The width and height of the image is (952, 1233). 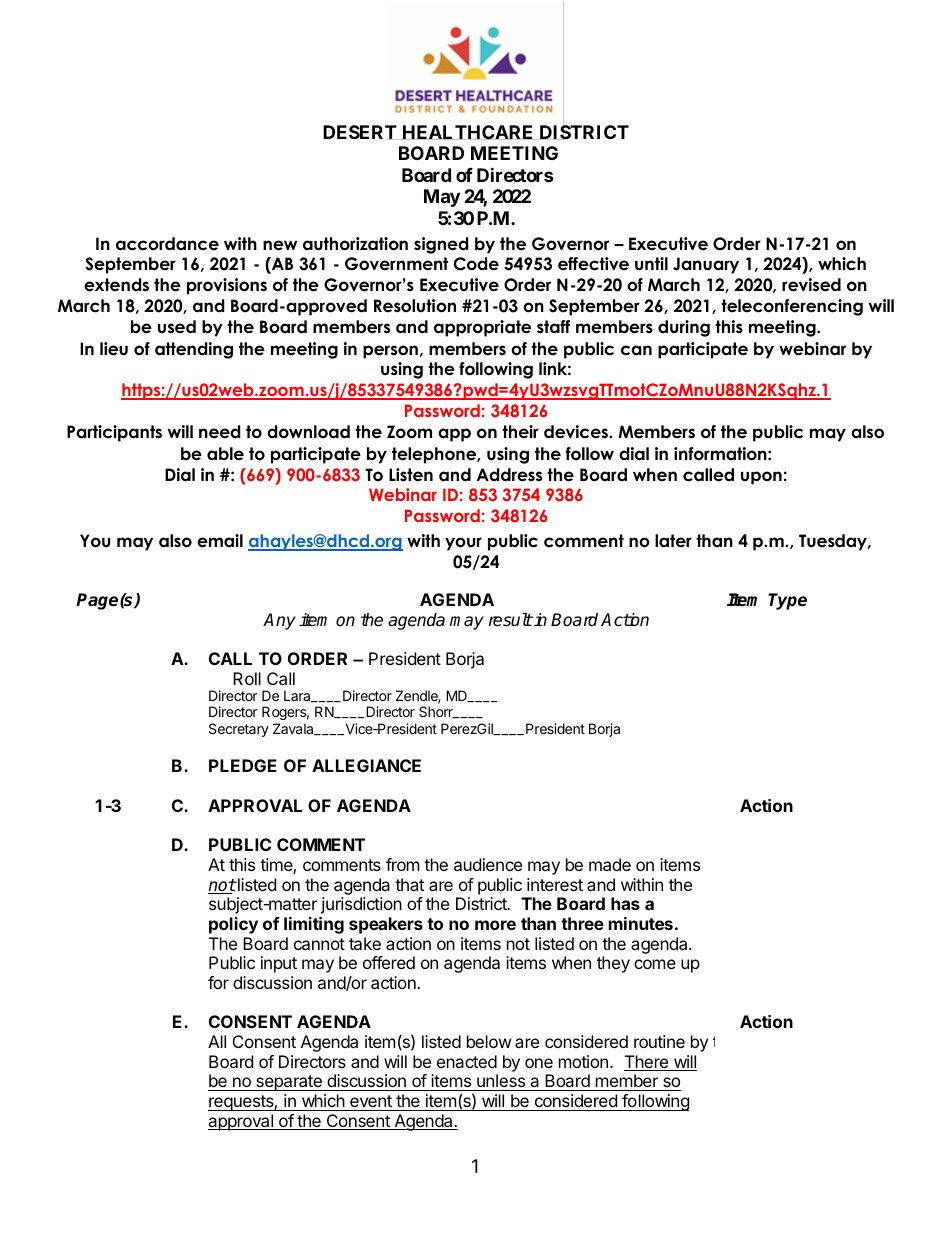 What do you see at coordinates (787, 601) in the image?
I see `Type` at bounding box center [787, 601].
